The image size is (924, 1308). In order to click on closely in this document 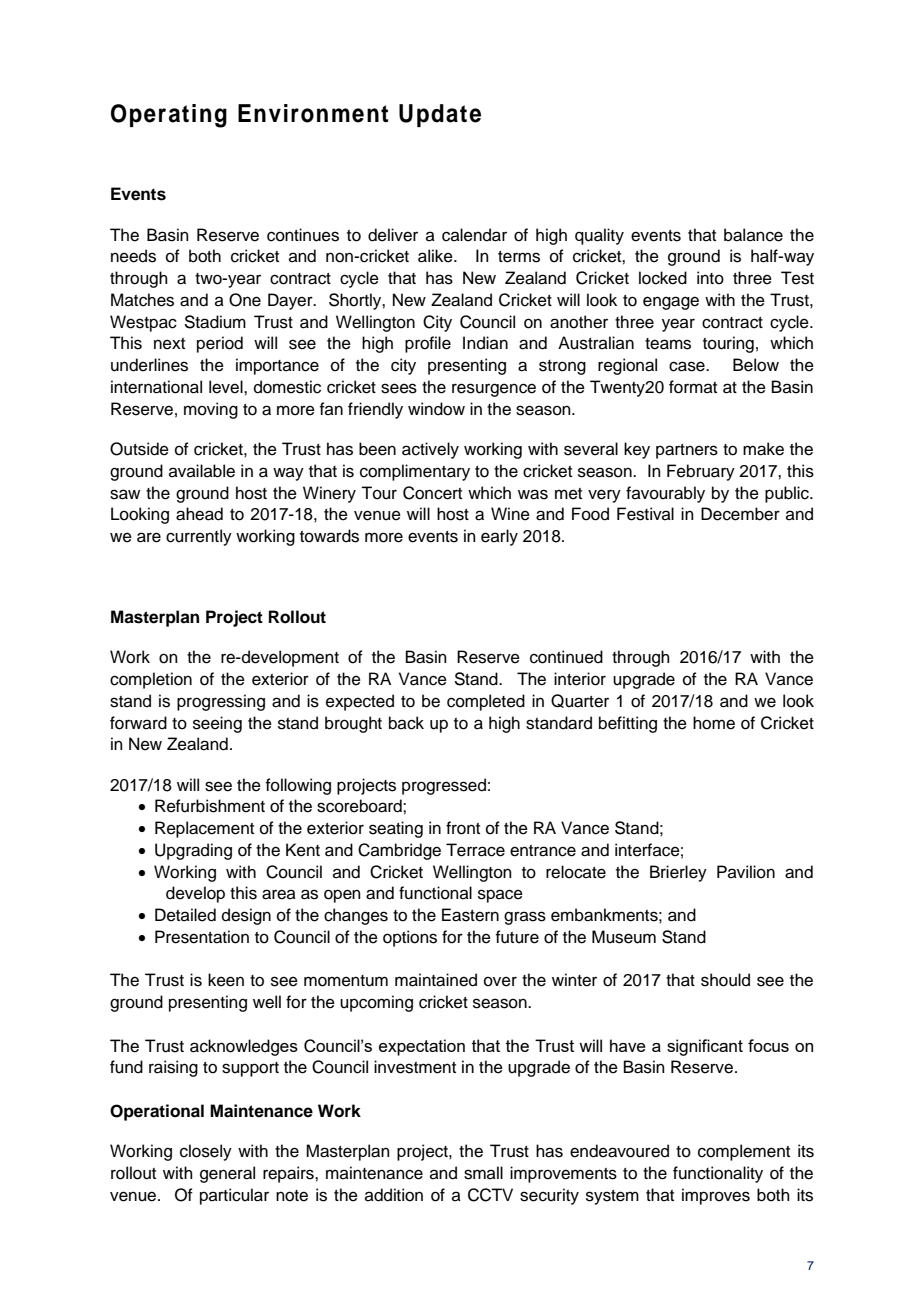, I will do `click(206, 1152)`.
